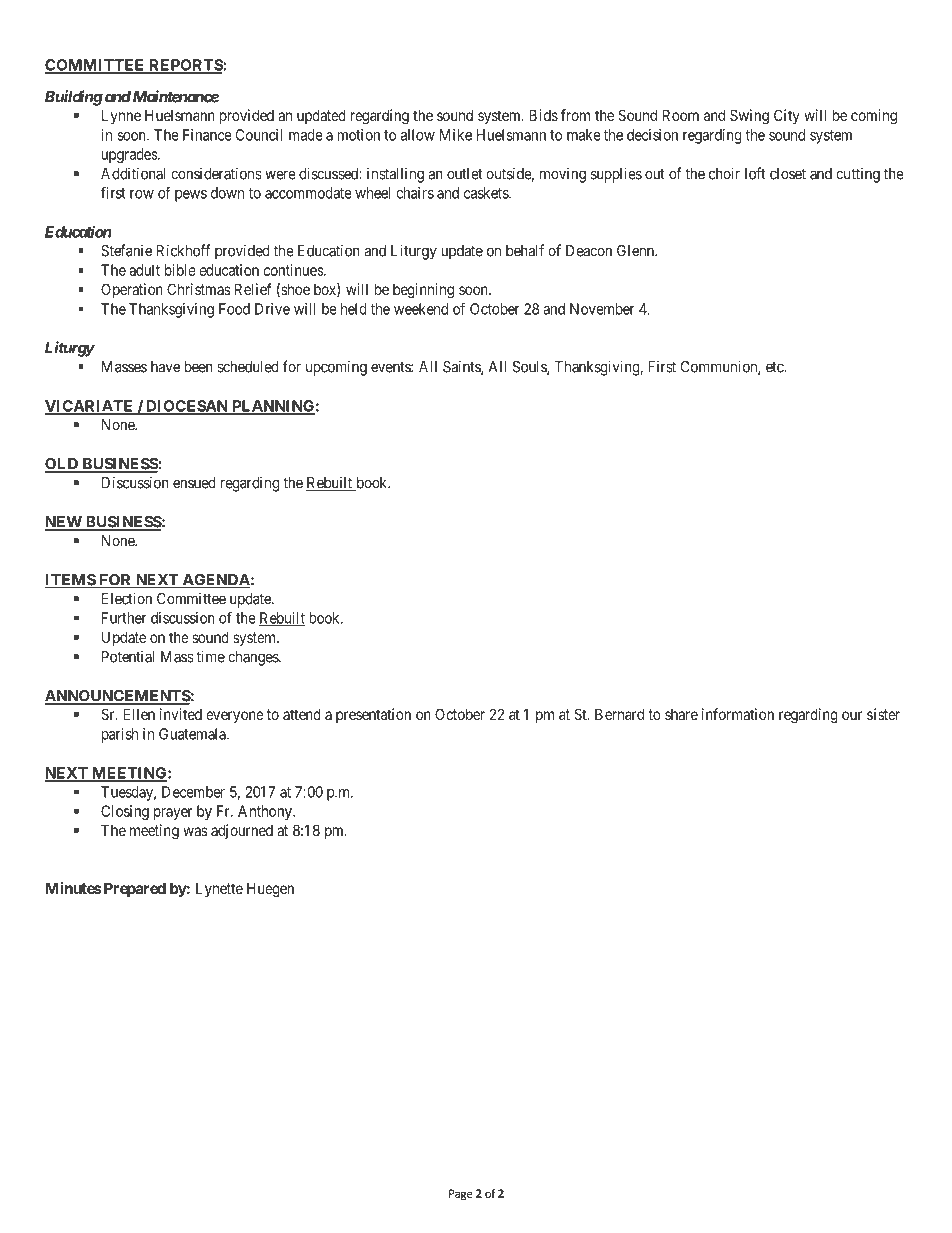 Image resolution: width=952 pixels, height=1233 pixels. Describe the element at coordinates (124, 618) in the image. I see `Further` at that location.
